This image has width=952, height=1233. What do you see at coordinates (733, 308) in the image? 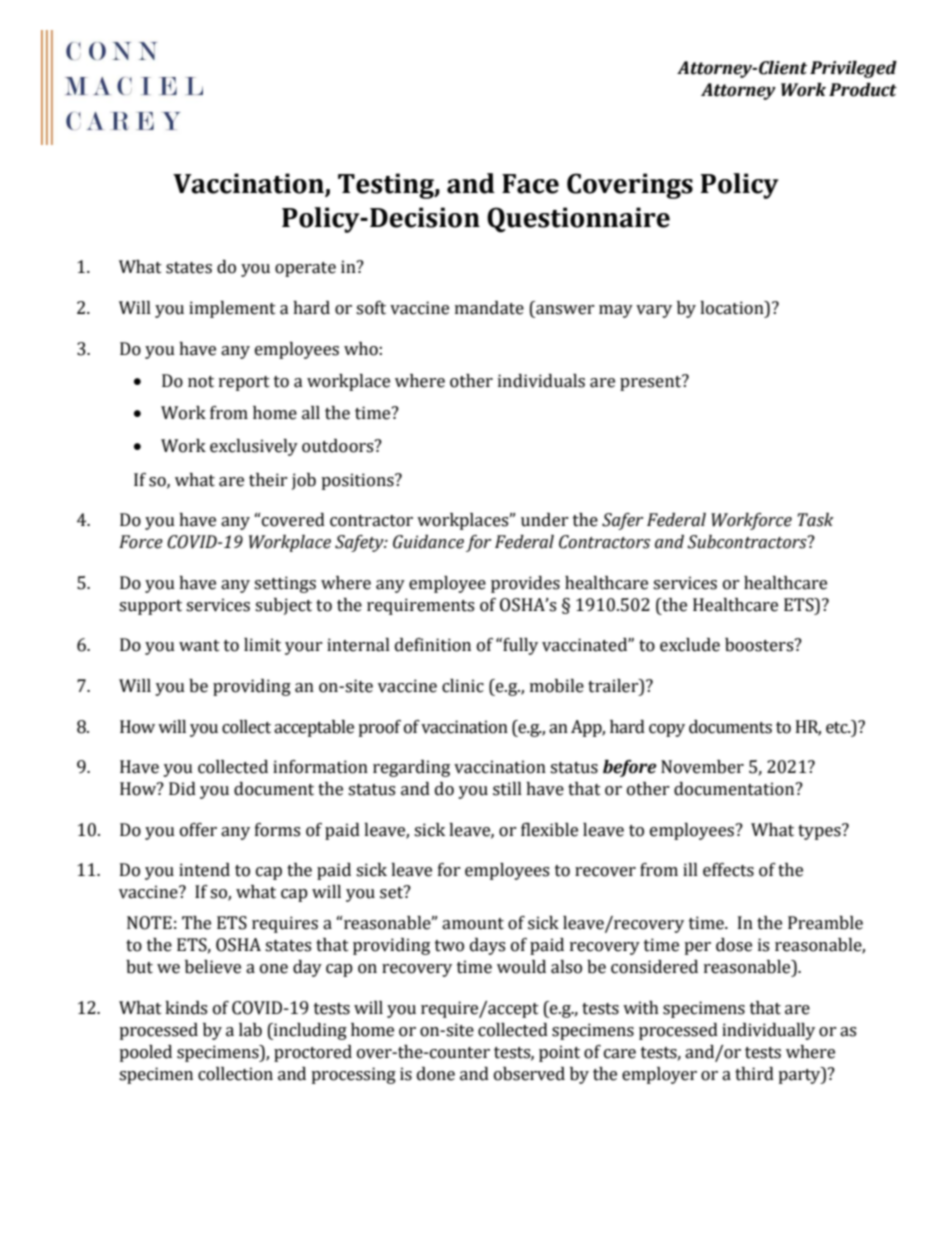
I see `location` at bounding box center [733, 308].
